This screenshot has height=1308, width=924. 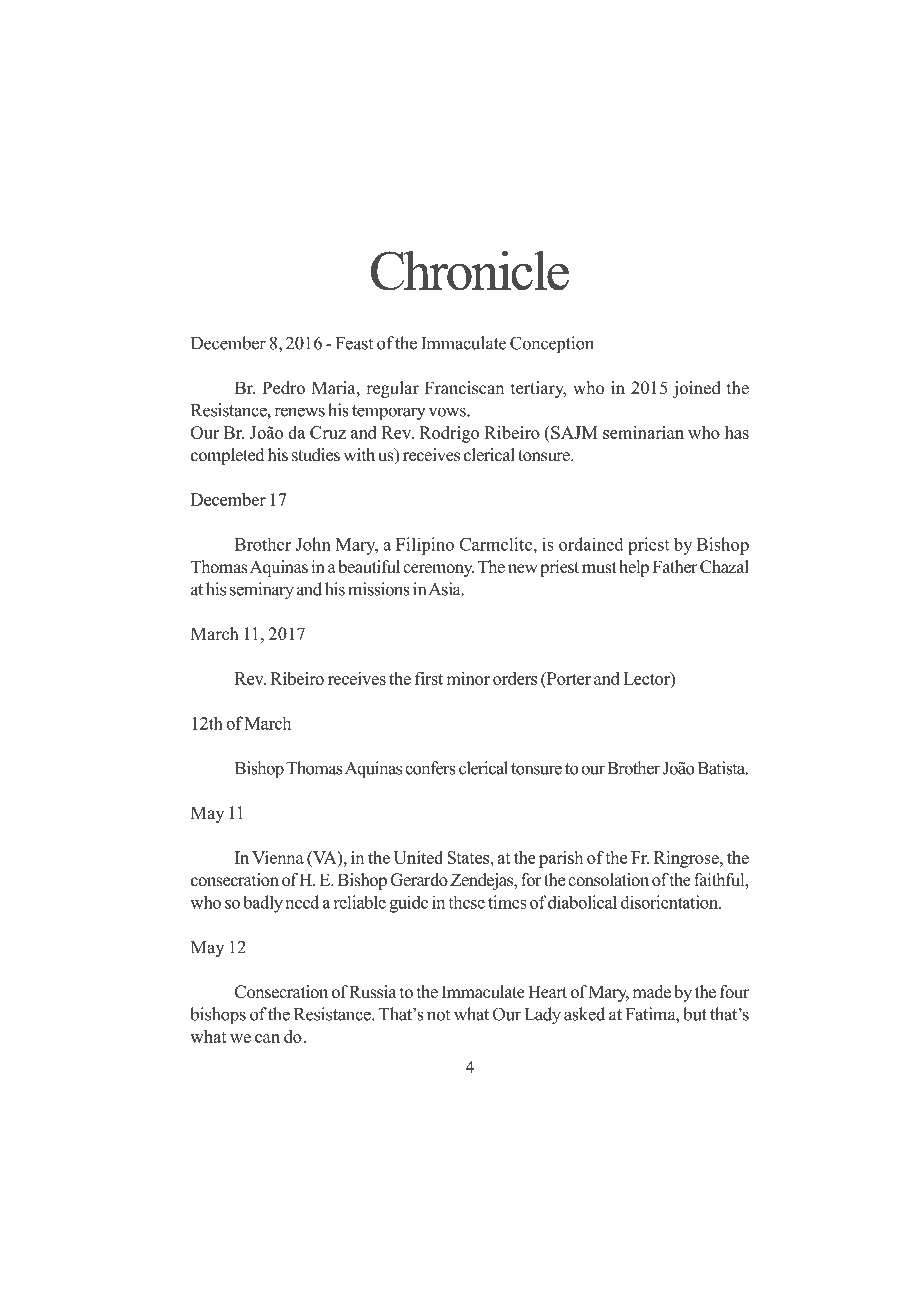 What do you see at coordinates (373, 992) in the screenshot?
I see `Russia` at bounding box center [373, 992].
